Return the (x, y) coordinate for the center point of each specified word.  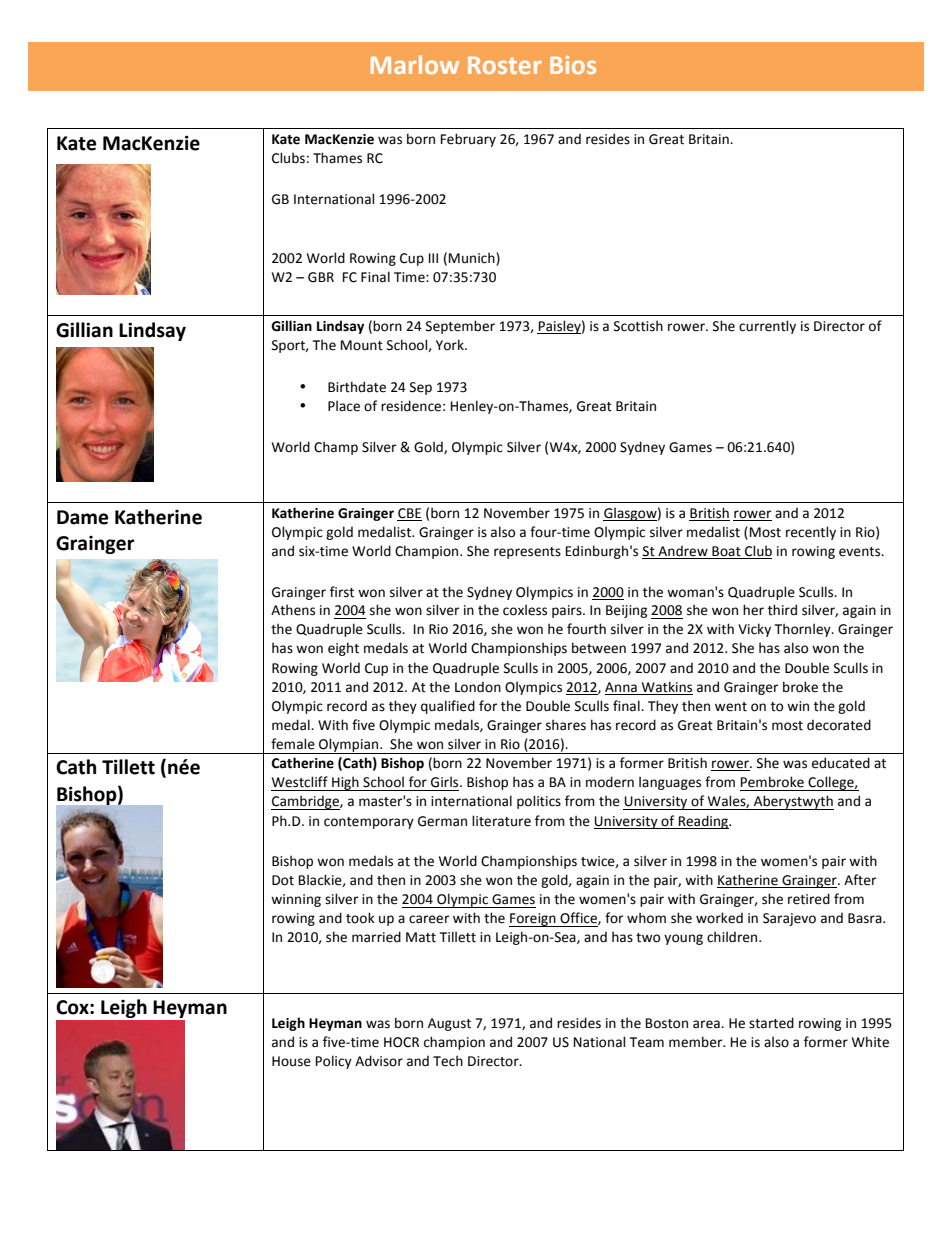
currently (767, 327)
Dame (82, 517)
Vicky (754, 630)
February (468, 140)
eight (343, 649)
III (433, 258)
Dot (283, 880)
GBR (321, 277)
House (291, 1061)
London (478, 687)
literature (501, 821)
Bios (573, 65)
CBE (409, 513)
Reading (703, 822)
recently (811, 533)
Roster (505, 65)
